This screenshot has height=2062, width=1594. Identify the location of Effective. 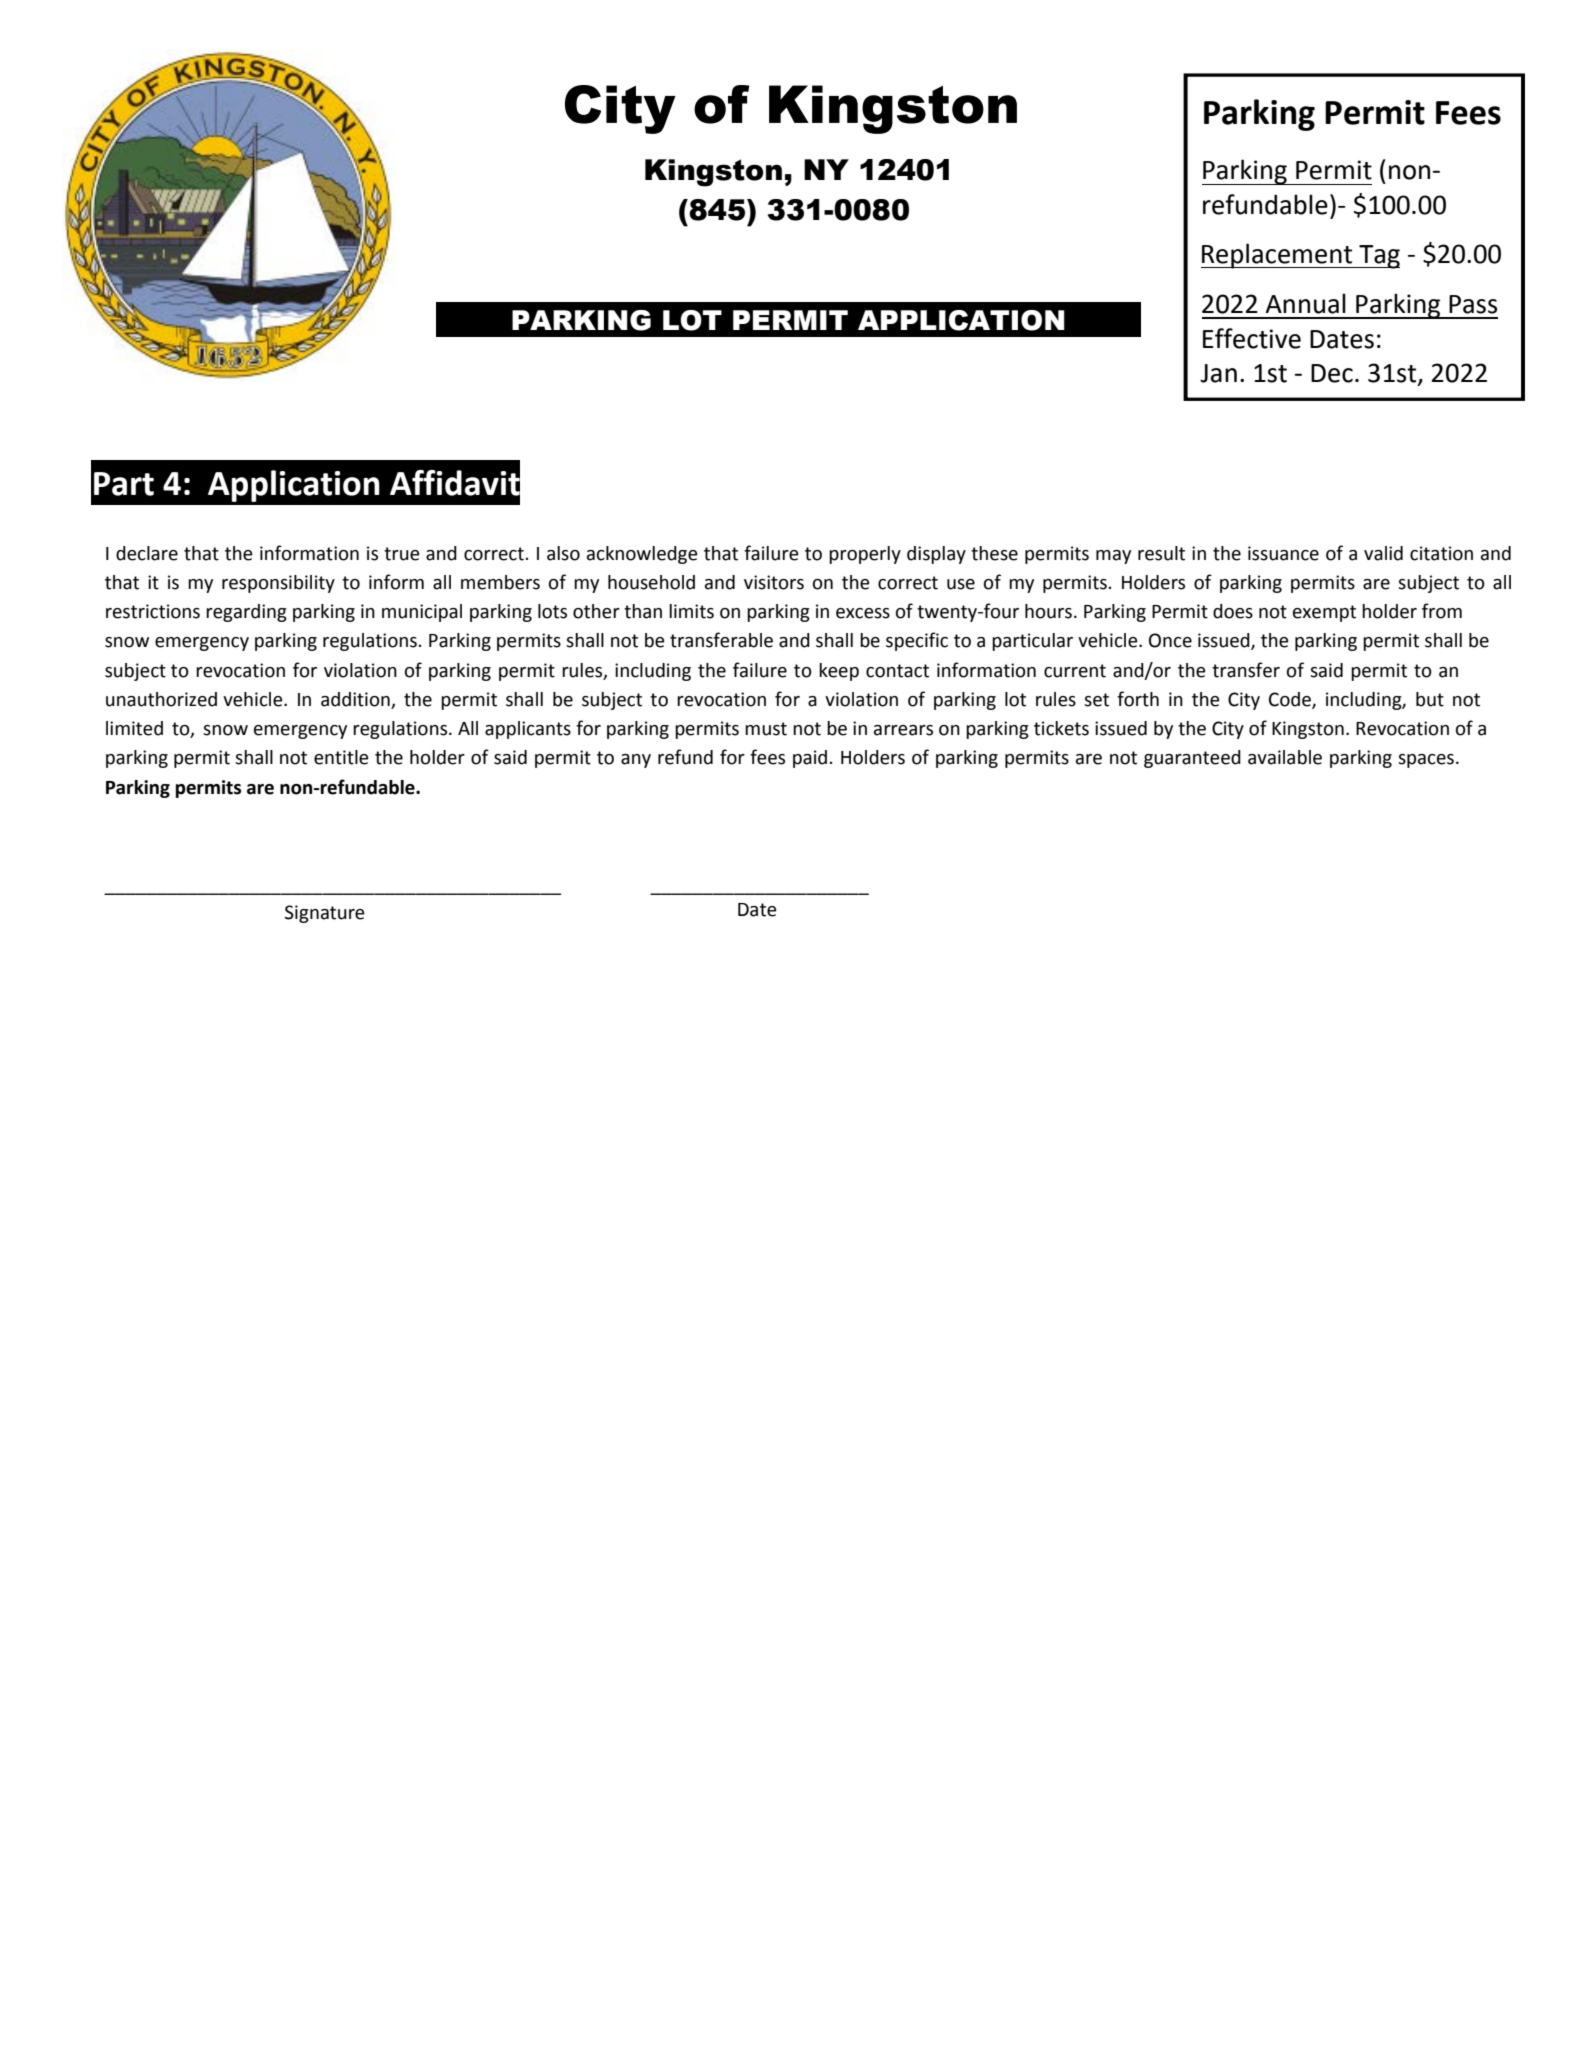
(1252, 338).
